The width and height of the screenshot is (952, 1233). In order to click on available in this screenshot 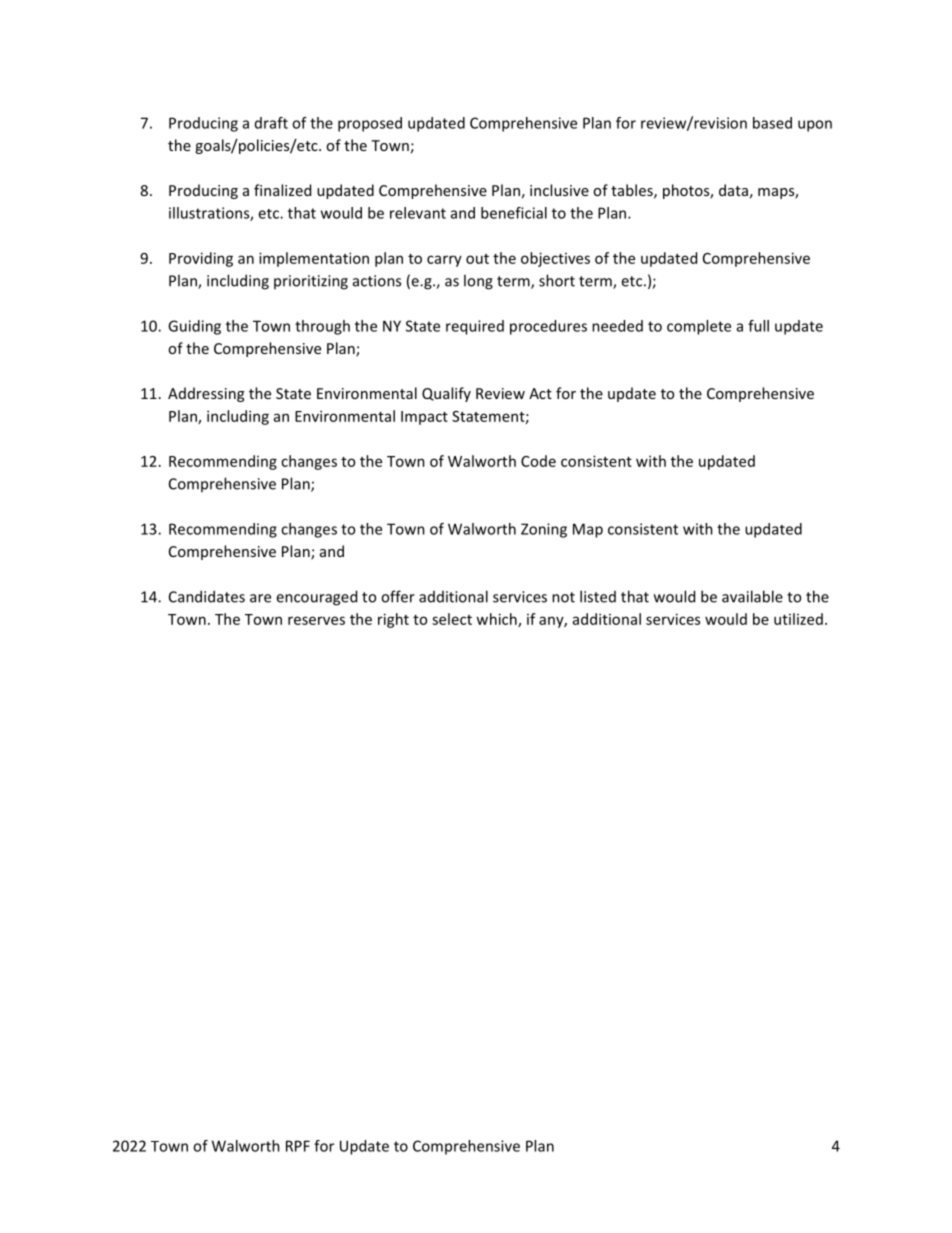, I will do `click(752, 596)`.
